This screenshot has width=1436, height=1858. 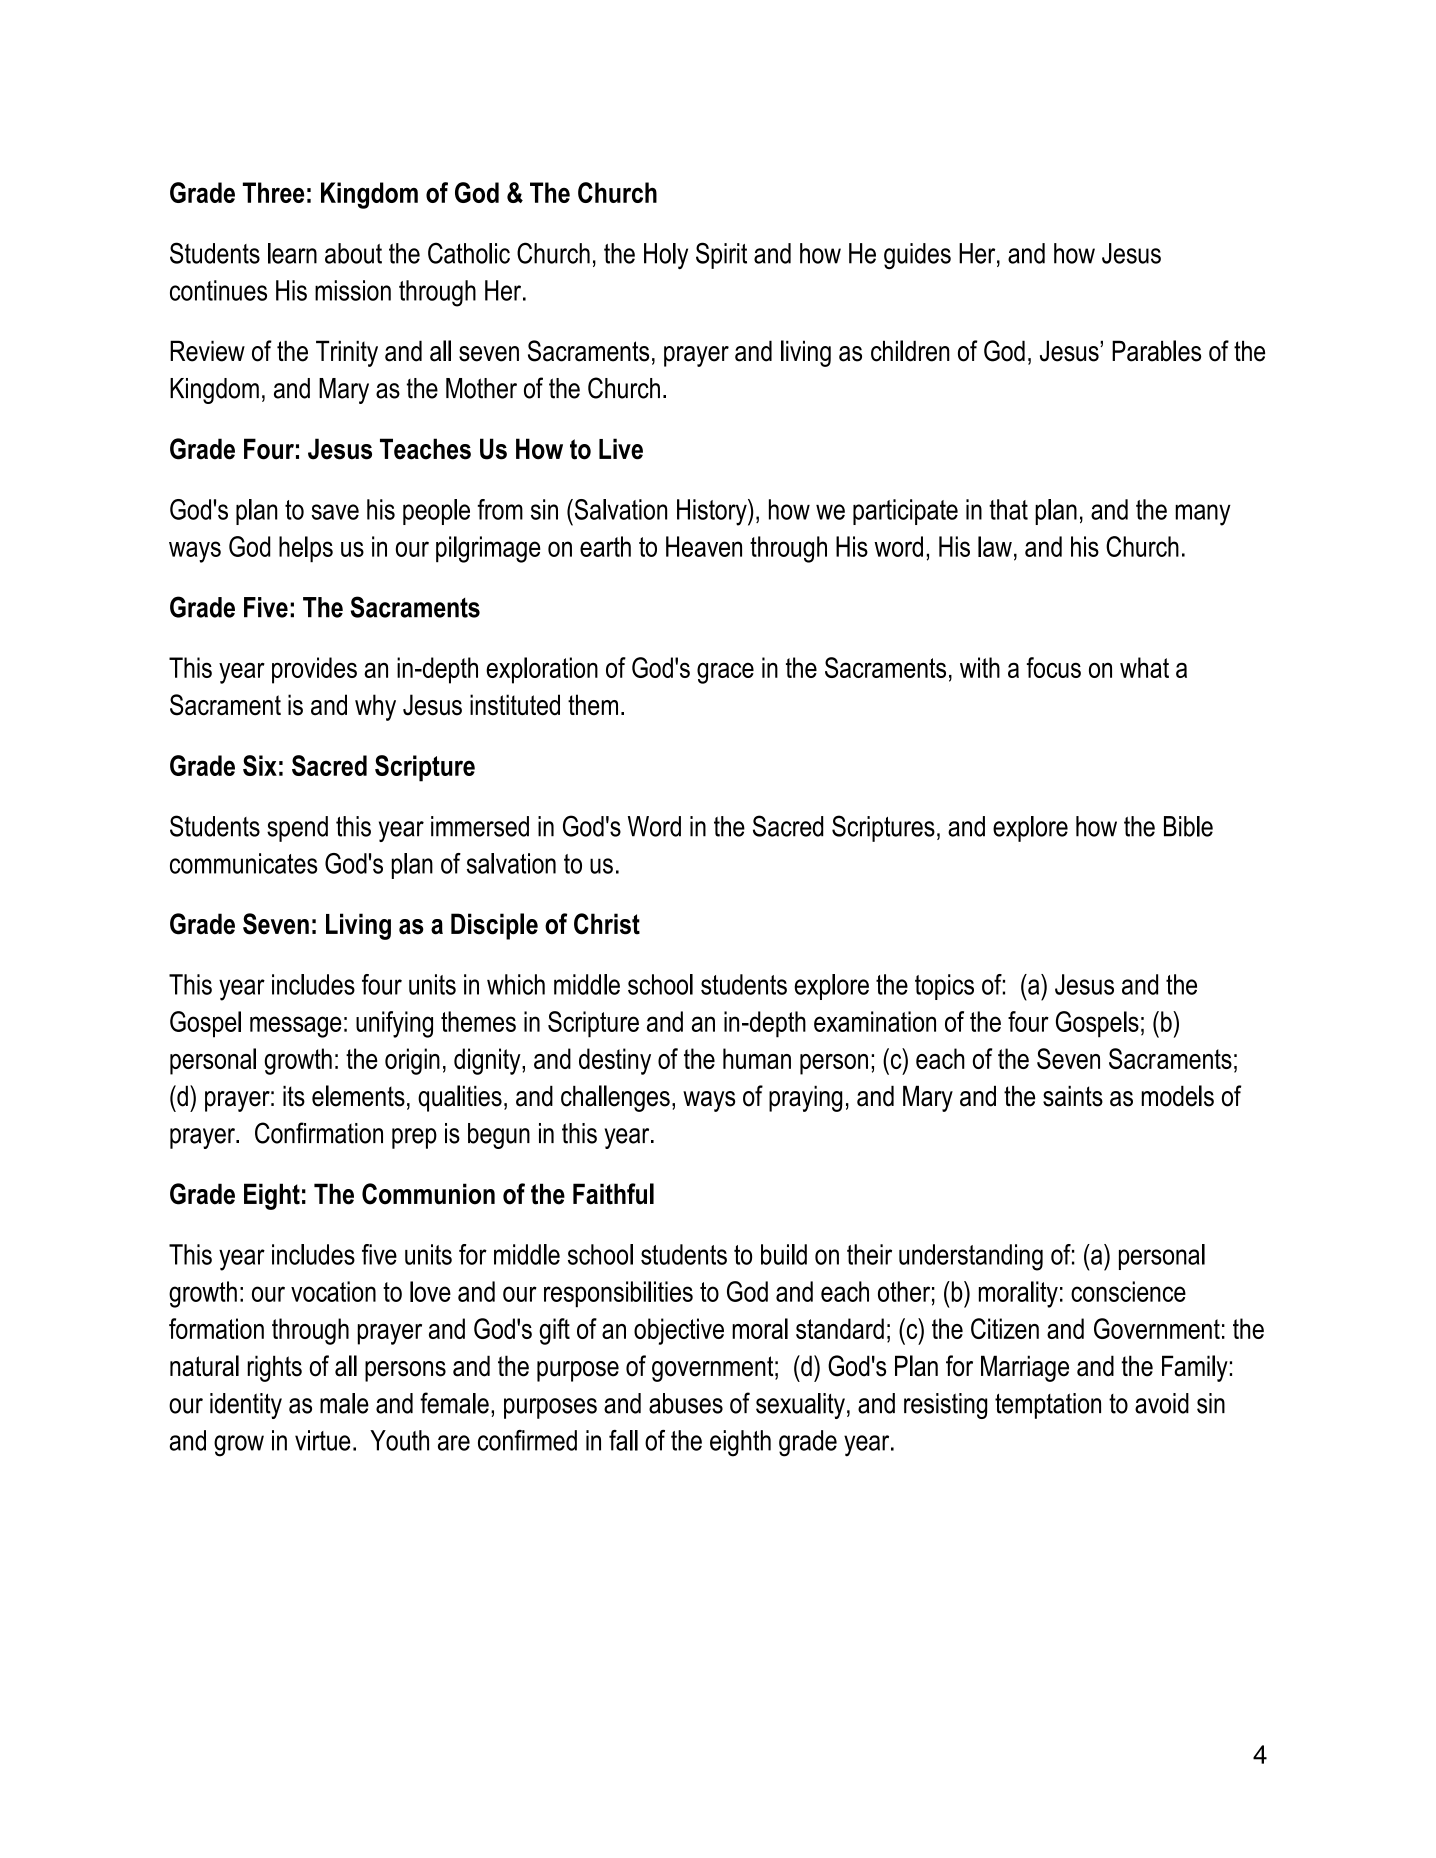 What do you see at coordinates (322, 1440) in the screenshot?
I see `virtue` at bounding box center [322, 1440].
